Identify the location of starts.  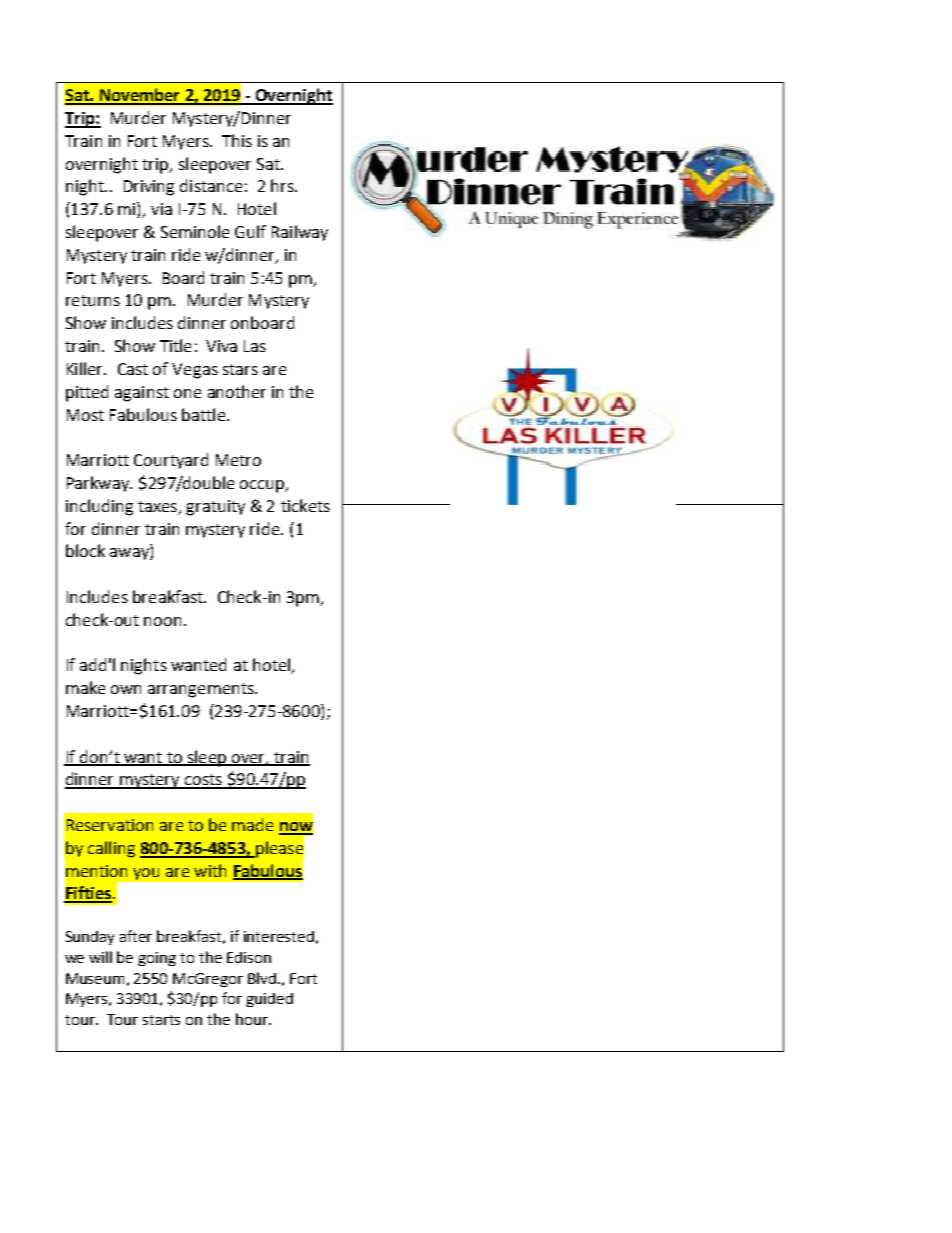
(161, 1020).
